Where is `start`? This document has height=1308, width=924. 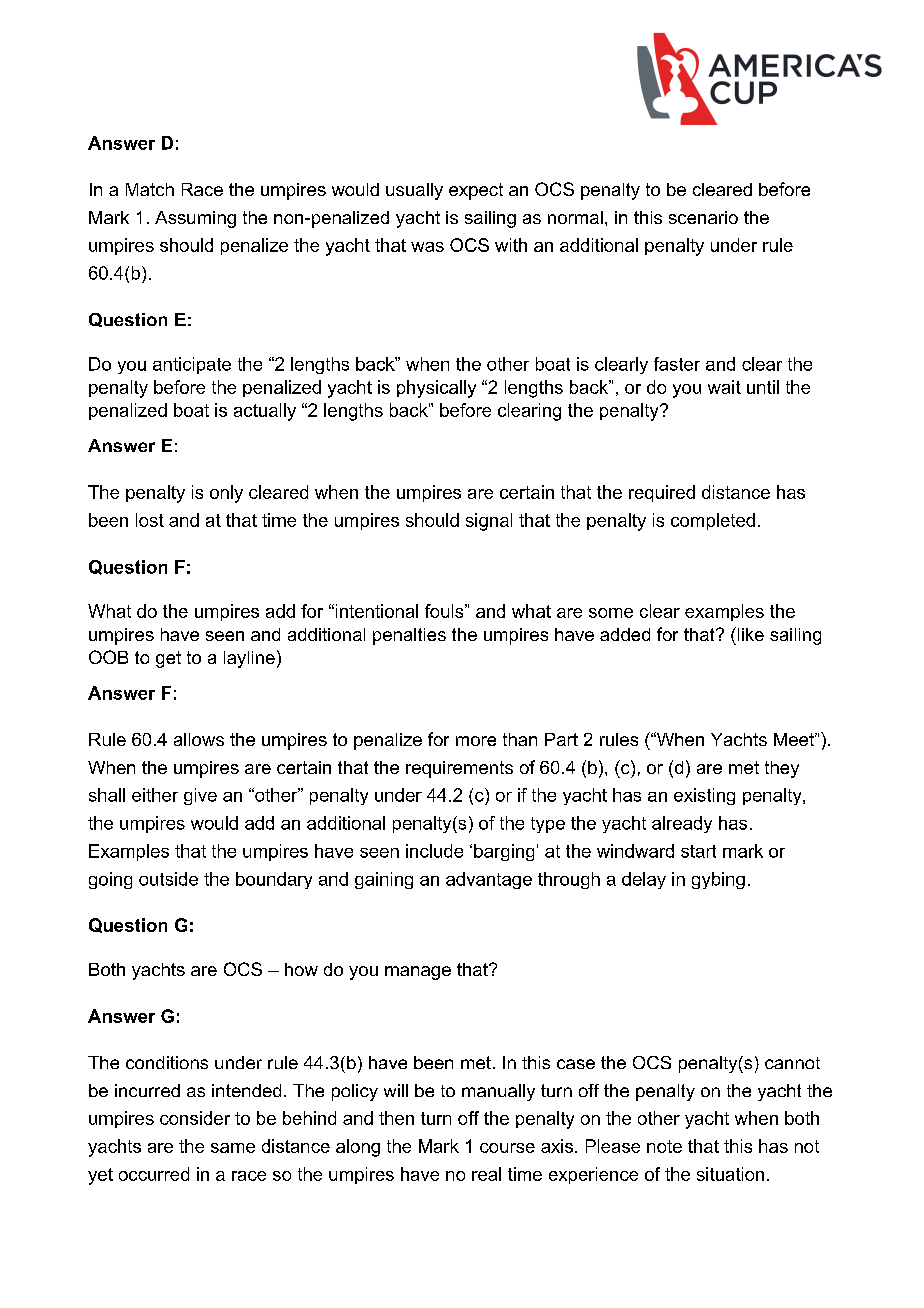 start is located at coordinates (698, 851).
